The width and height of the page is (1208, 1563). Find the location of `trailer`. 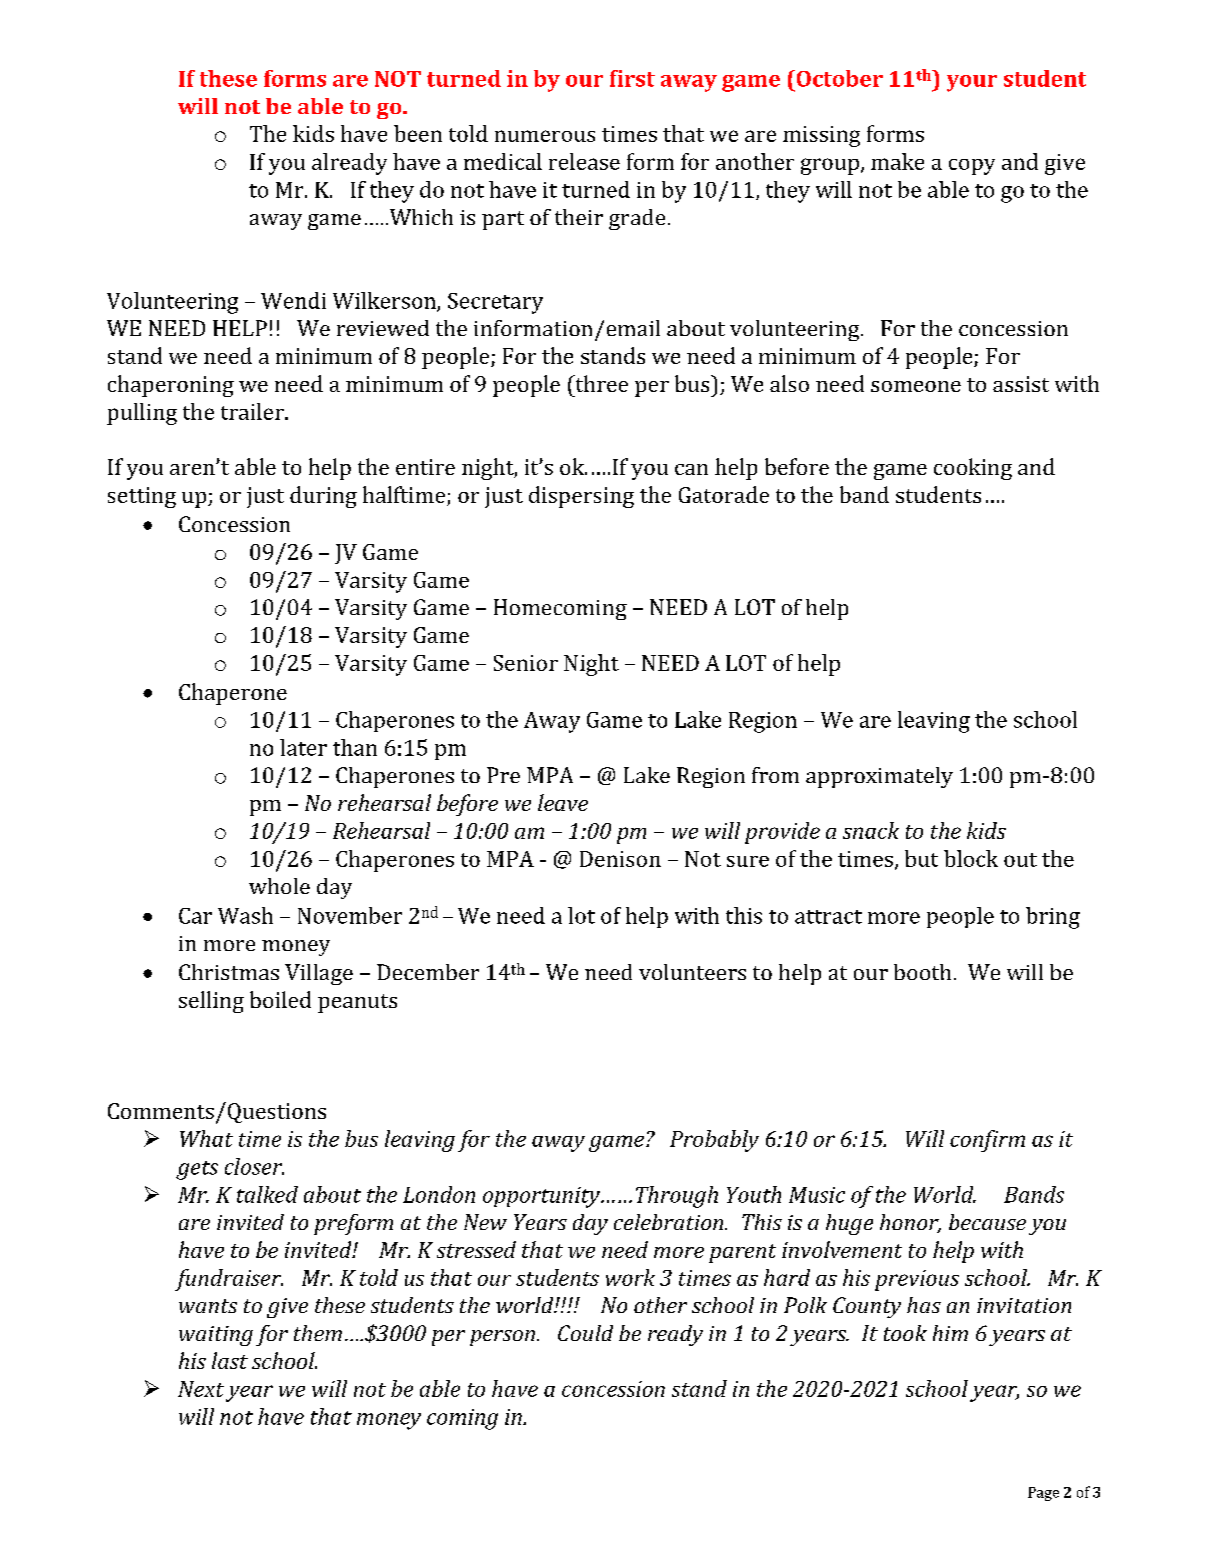

trailer is located at coordinates (253, 411).
